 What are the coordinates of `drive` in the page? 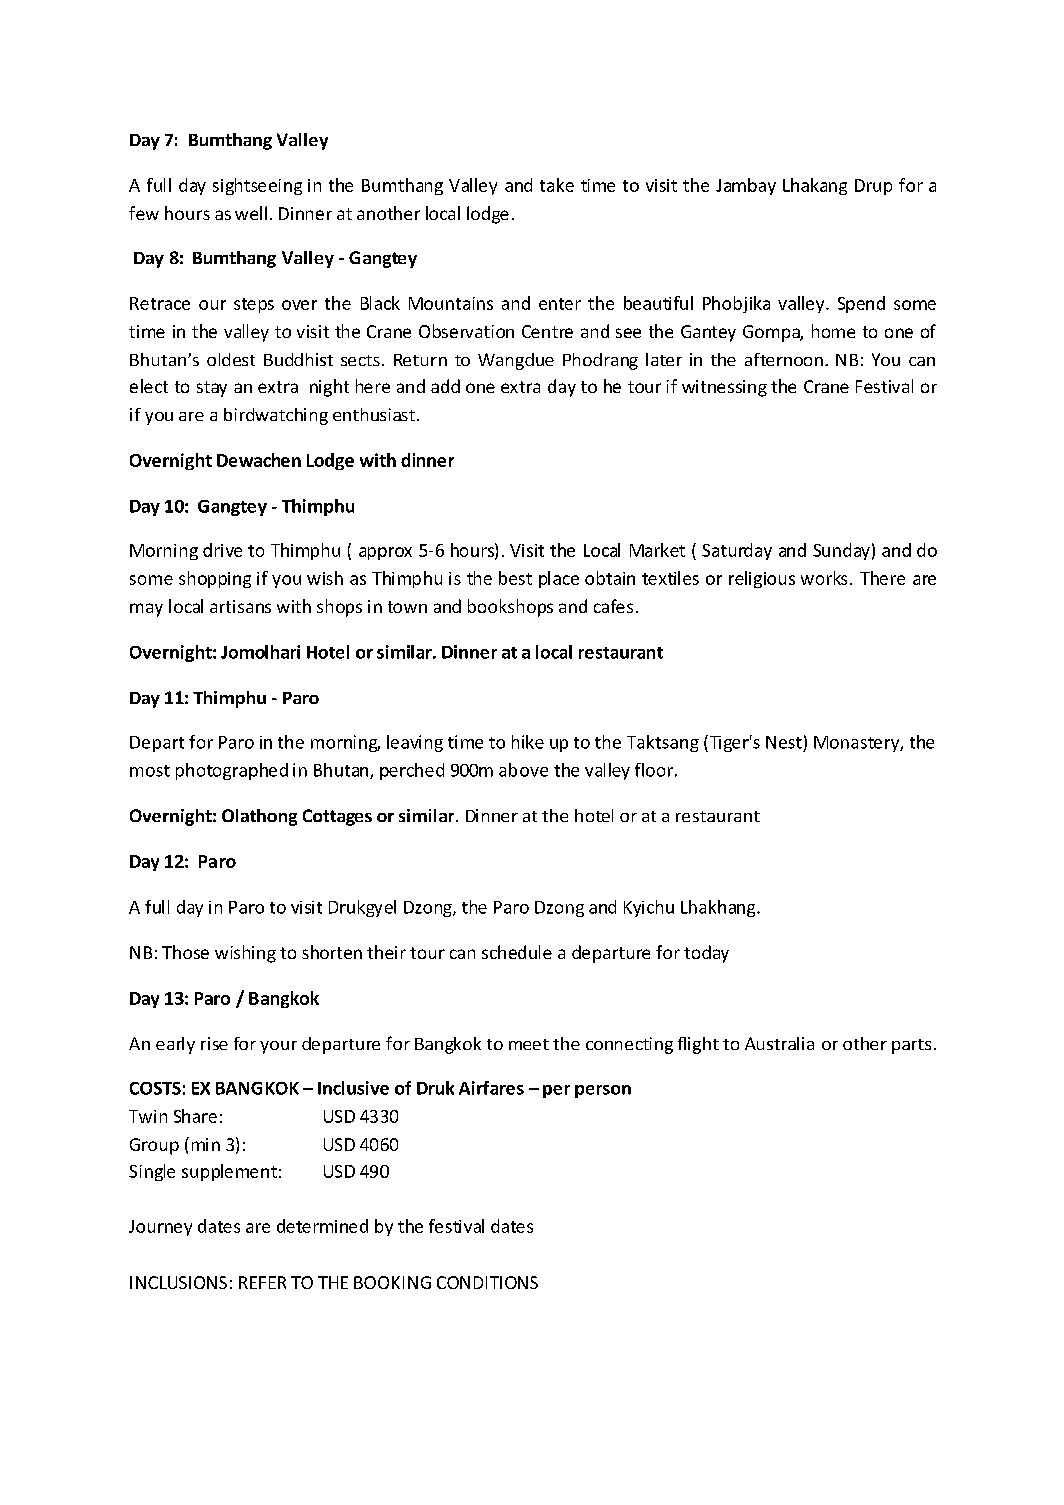 It's located at (222, 550).
